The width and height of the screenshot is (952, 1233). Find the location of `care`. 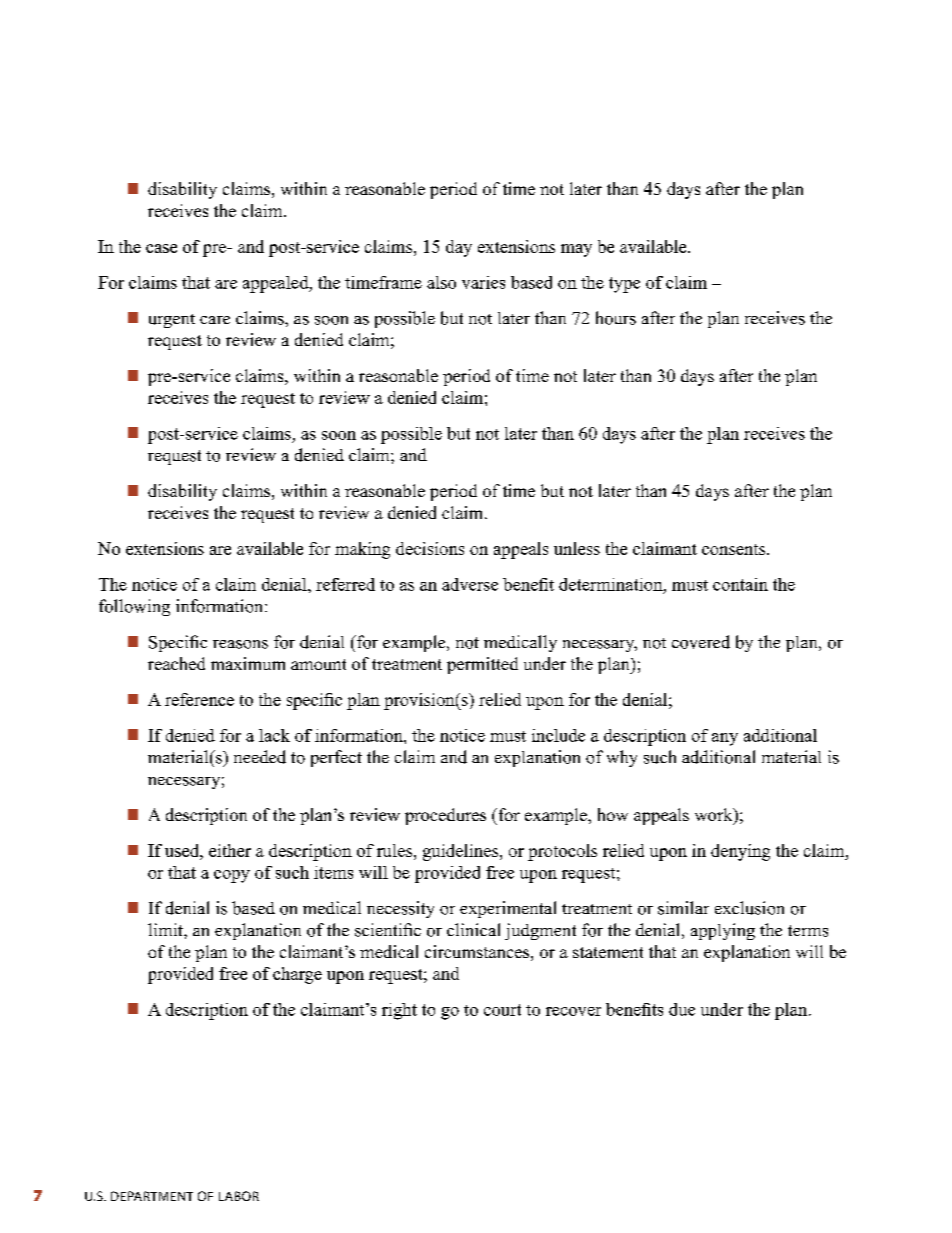

care is located at coordinates (215, 320).
